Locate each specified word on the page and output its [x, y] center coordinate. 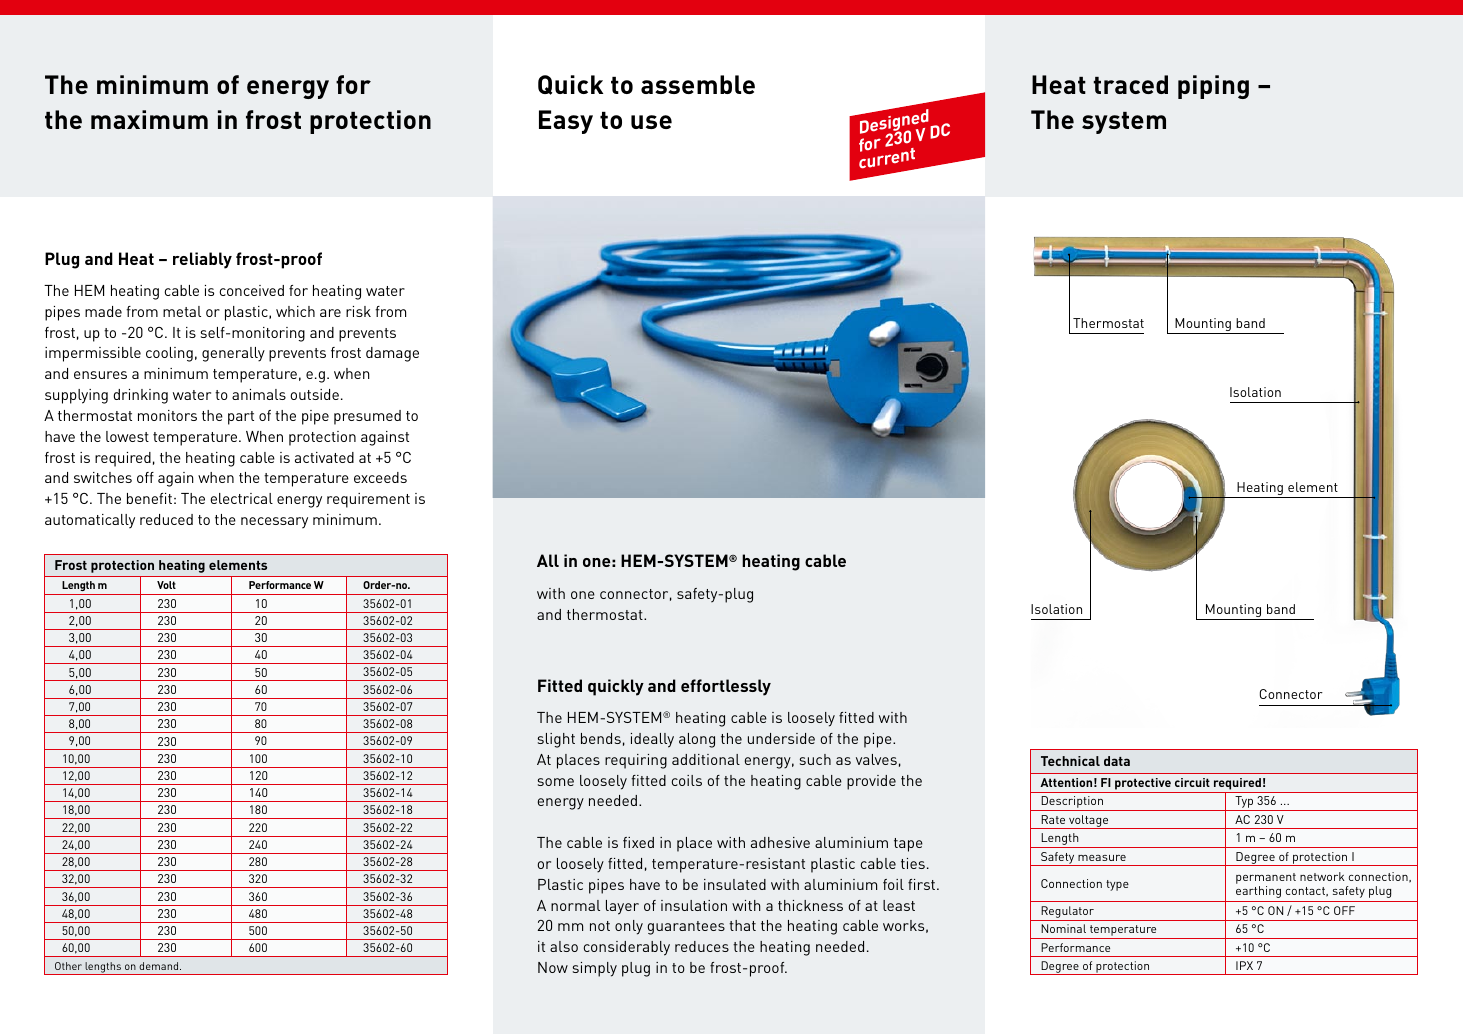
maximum [149, 119]
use [651, 122]
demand [160, 966]
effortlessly [726, 687]
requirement [368, 500]
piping [1213, 87]
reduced [166, 519]
